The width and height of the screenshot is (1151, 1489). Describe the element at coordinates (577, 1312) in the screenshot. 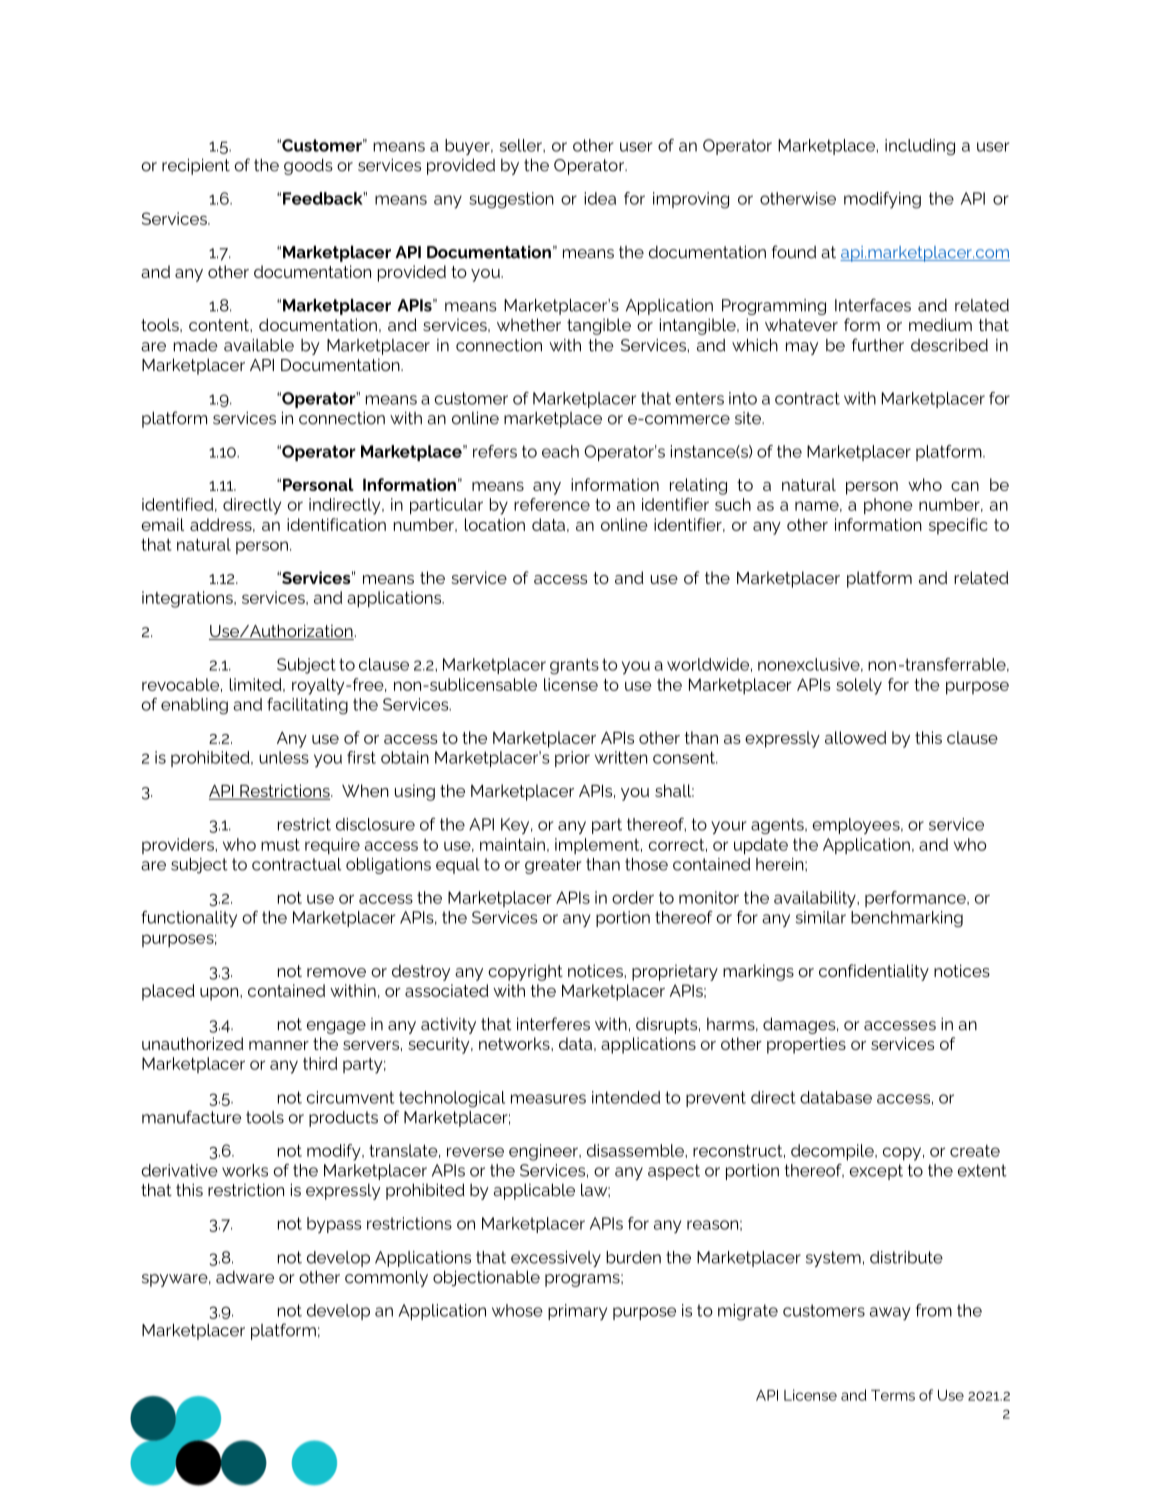

I see `primary` at that location.
